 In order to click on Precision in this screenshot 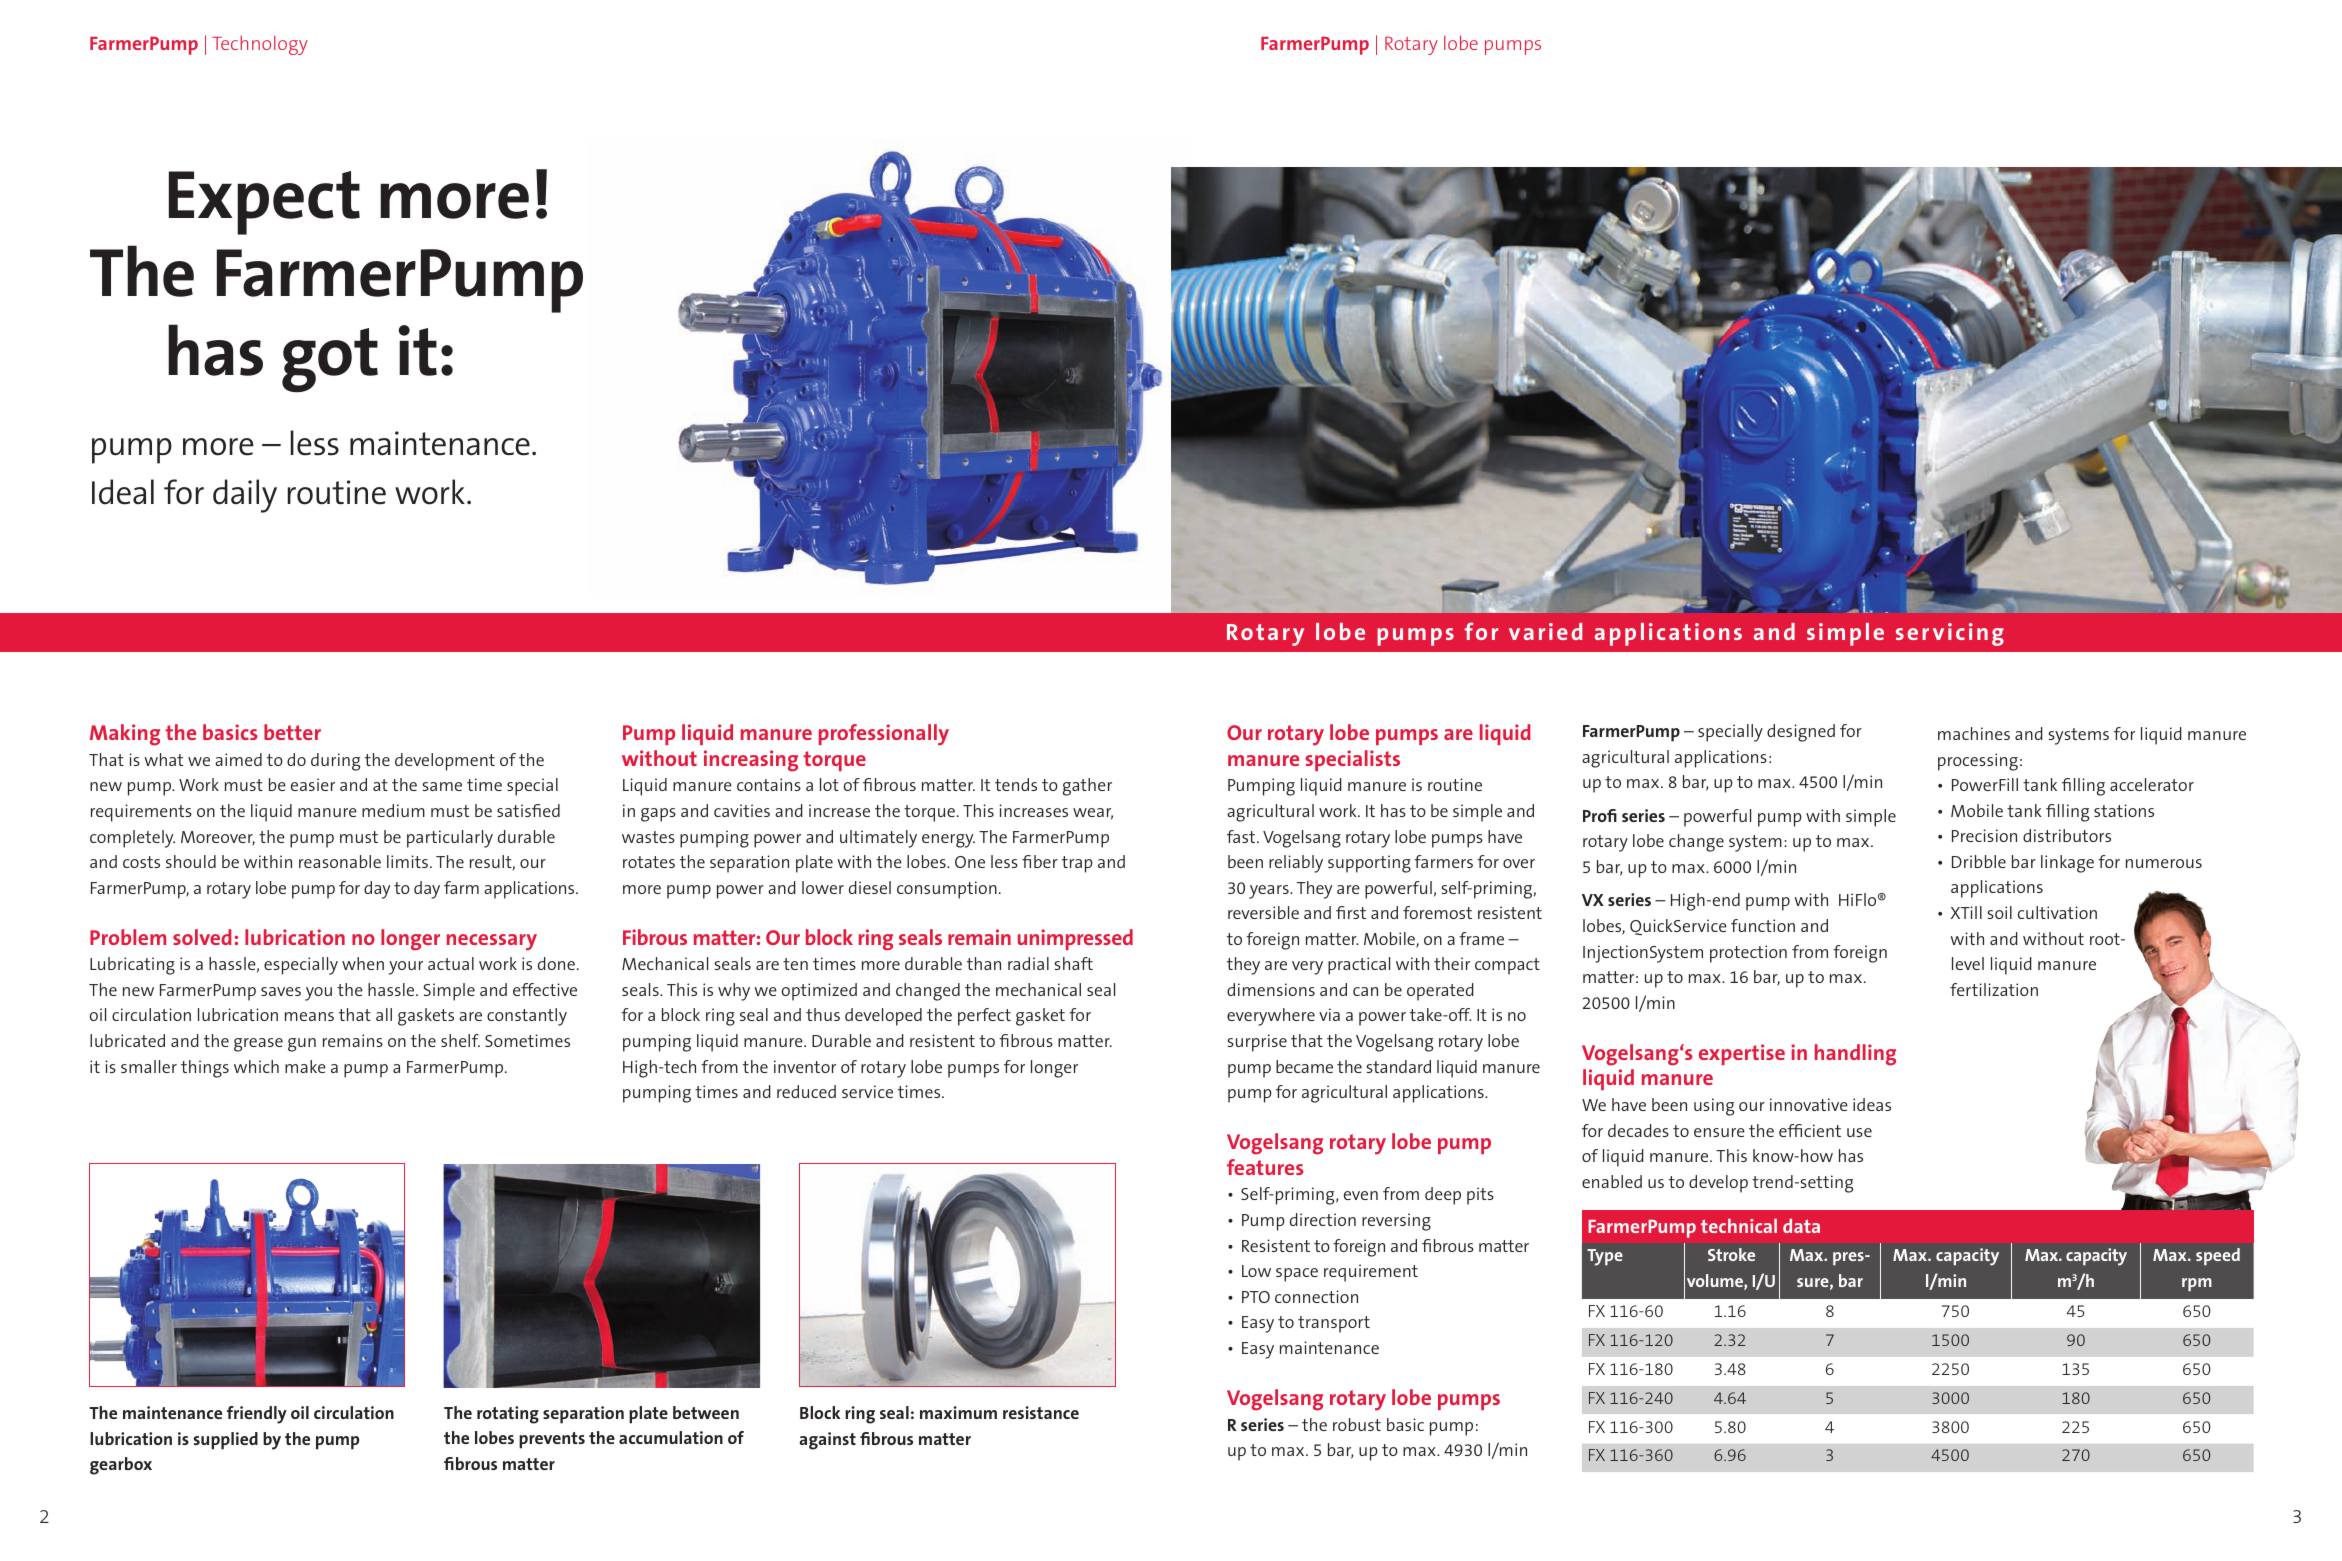, I will do `click(1984, 835)`.
